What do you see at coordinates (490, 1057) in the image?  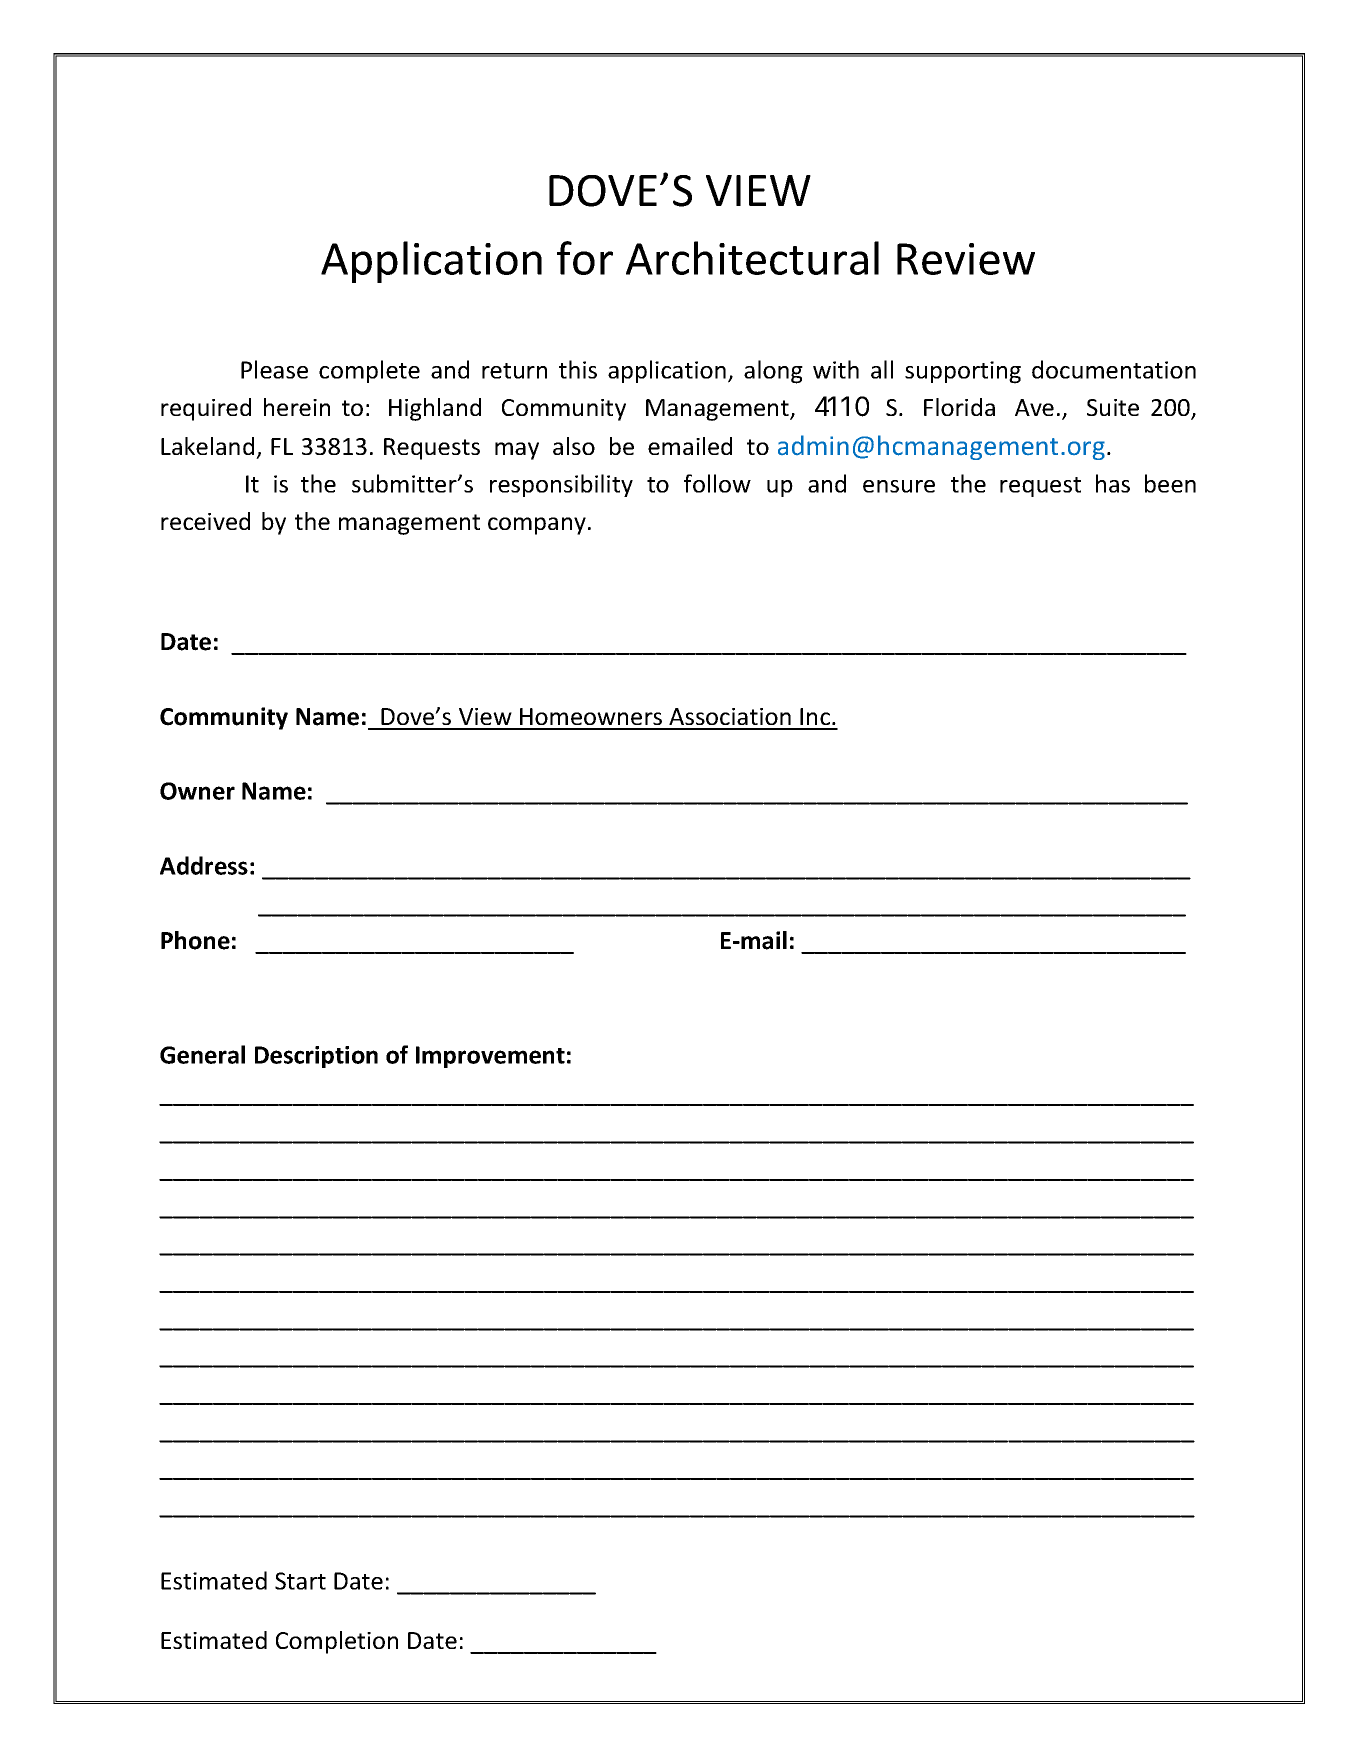 I see `Improvement` at bounding box center [490, 1057].
